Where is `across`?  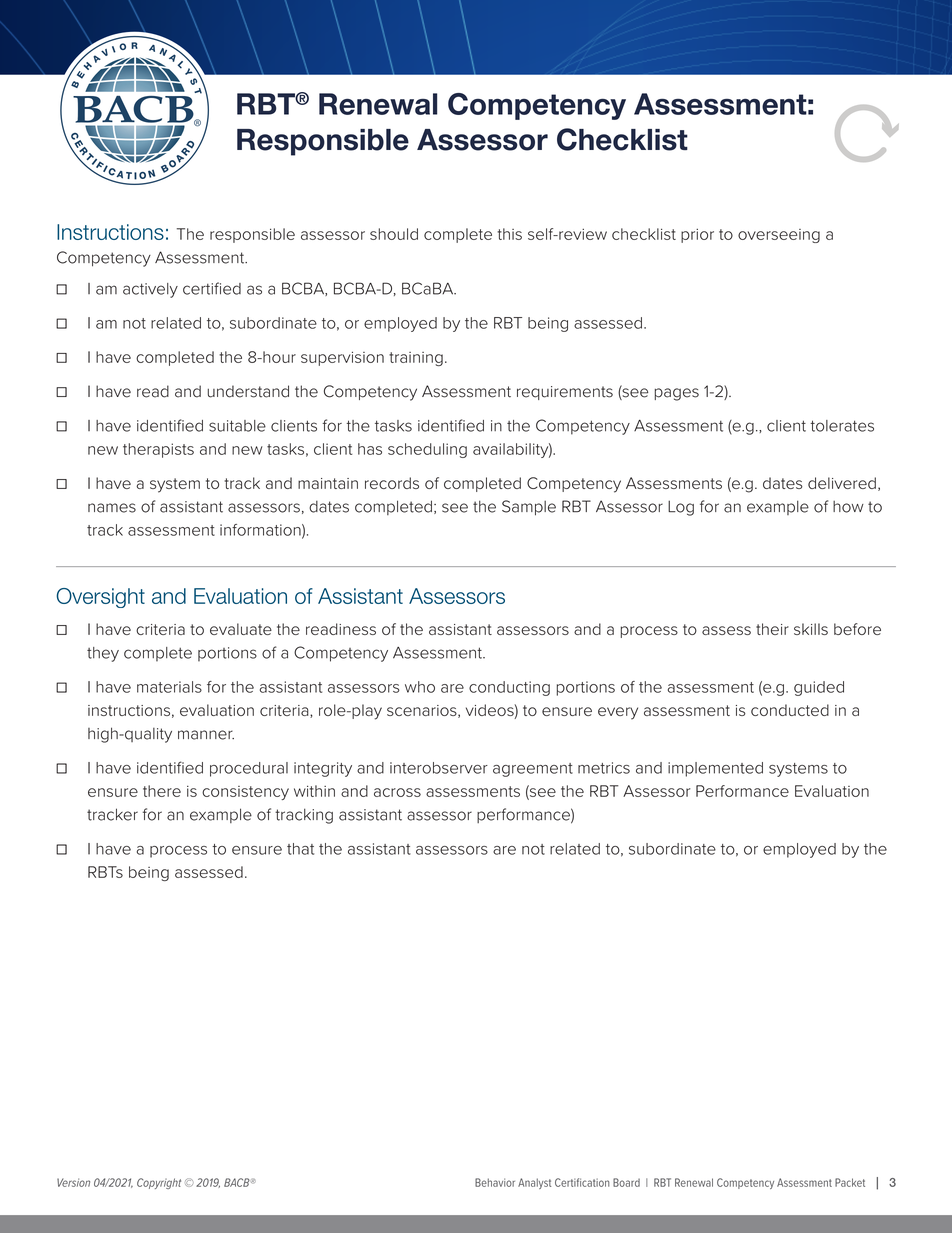
across is located at coordinates (397, 792).
